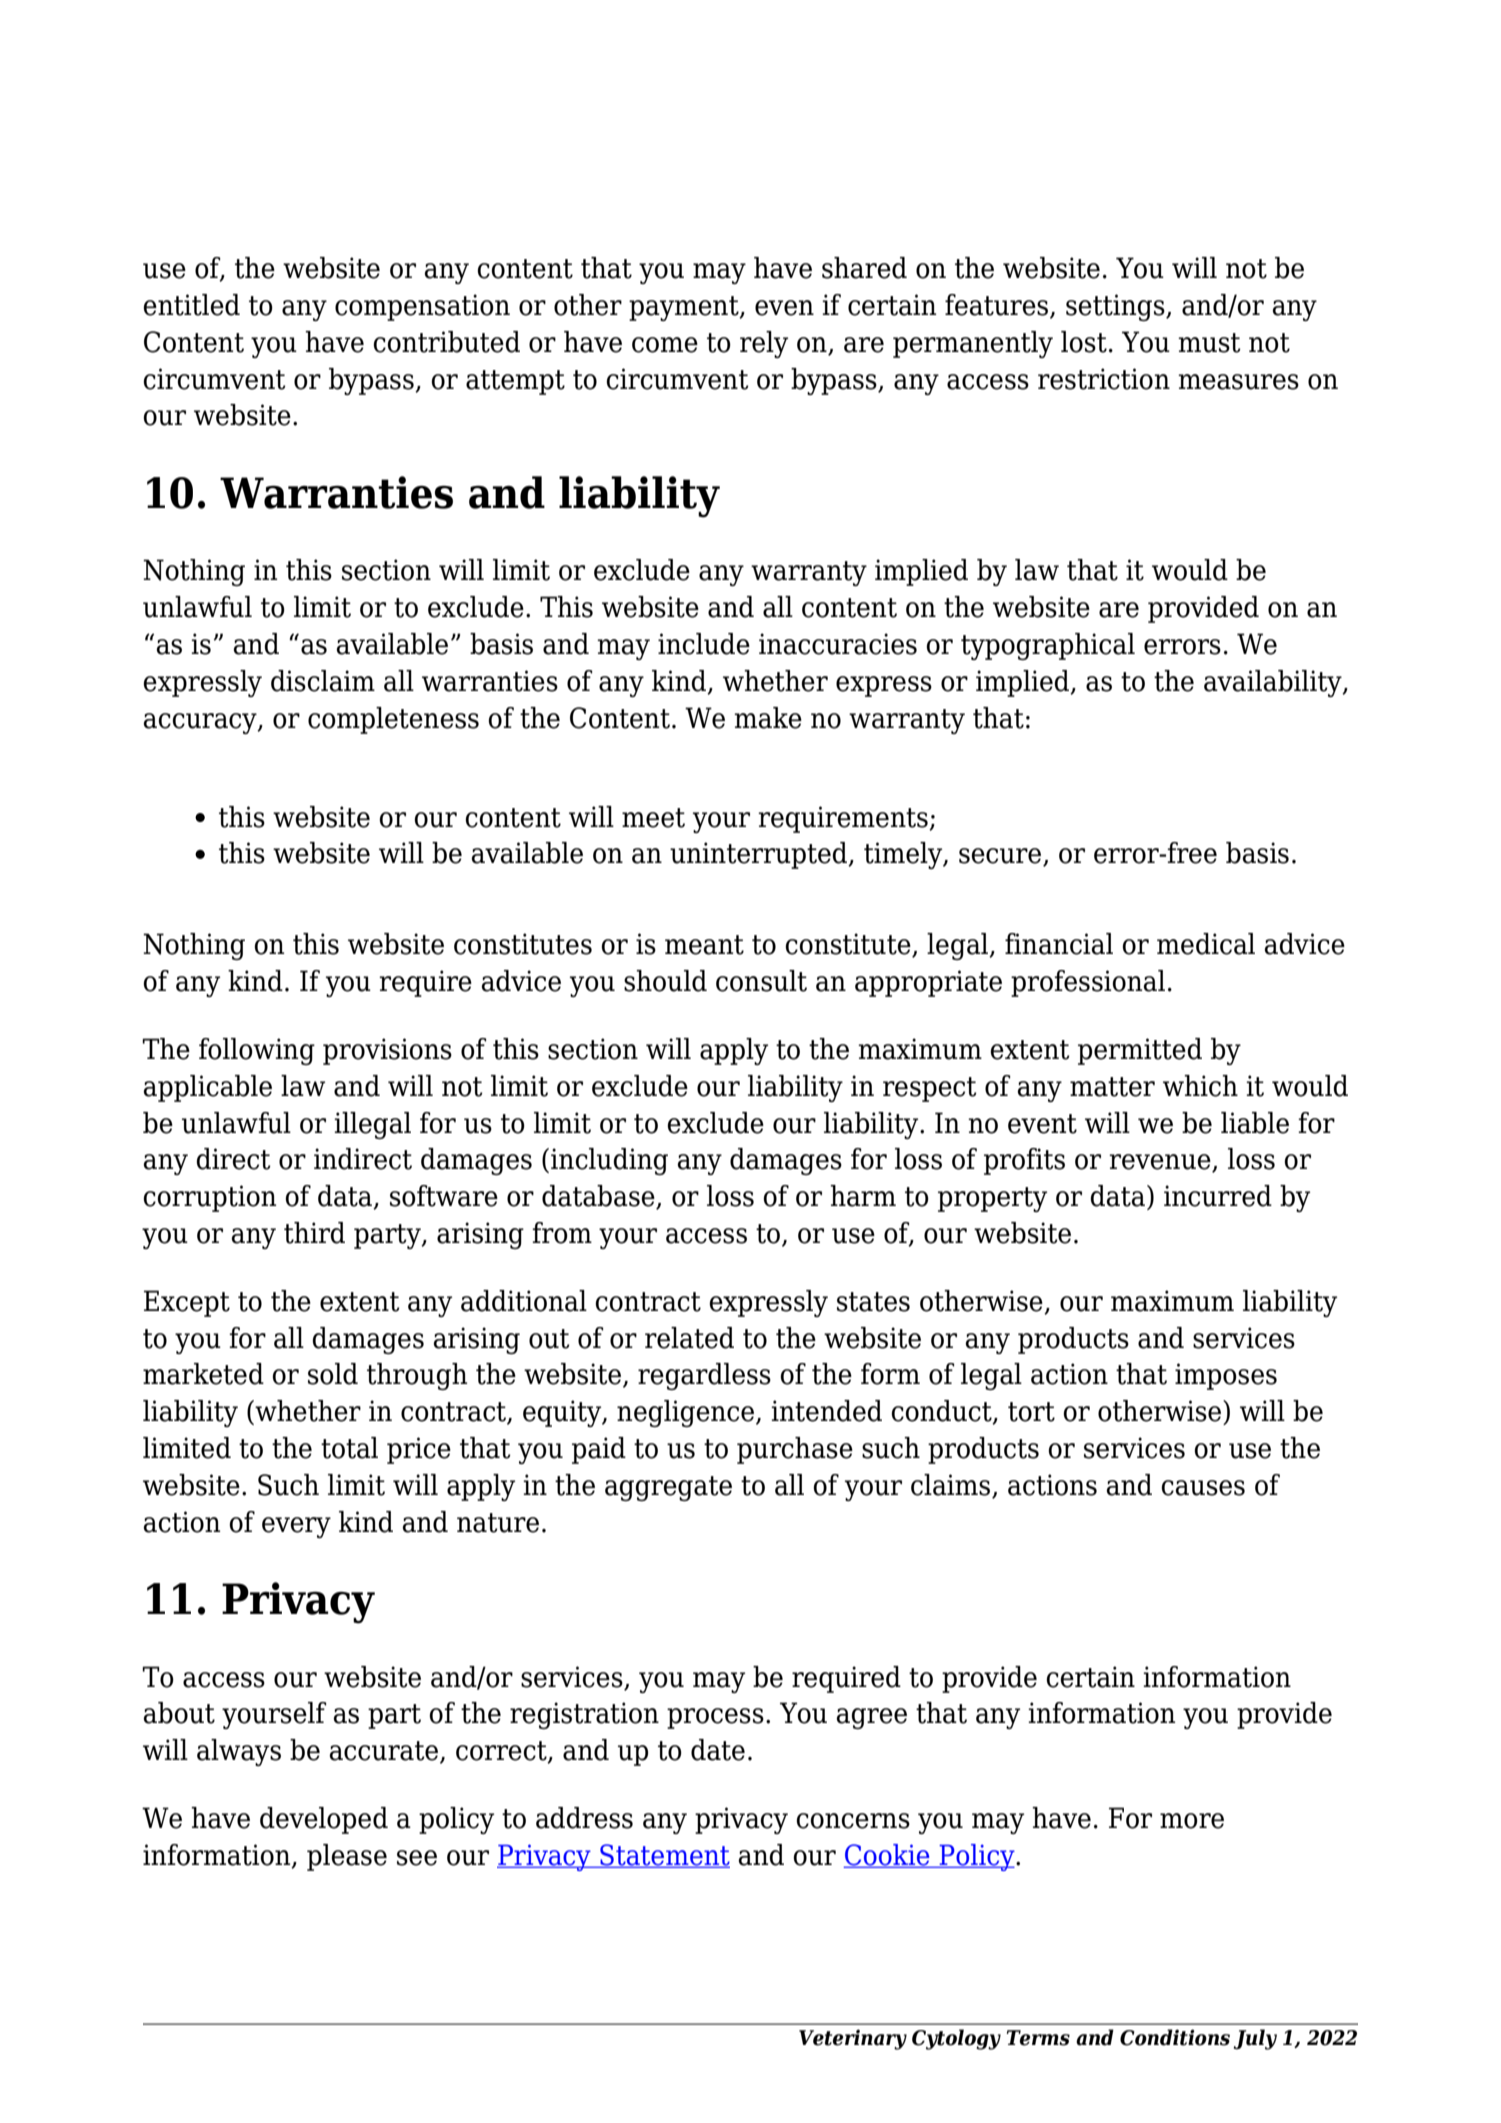  What do you see at coordinates (393, 720) in the document?
I see `completeness` at bounding box center [393, 720].
